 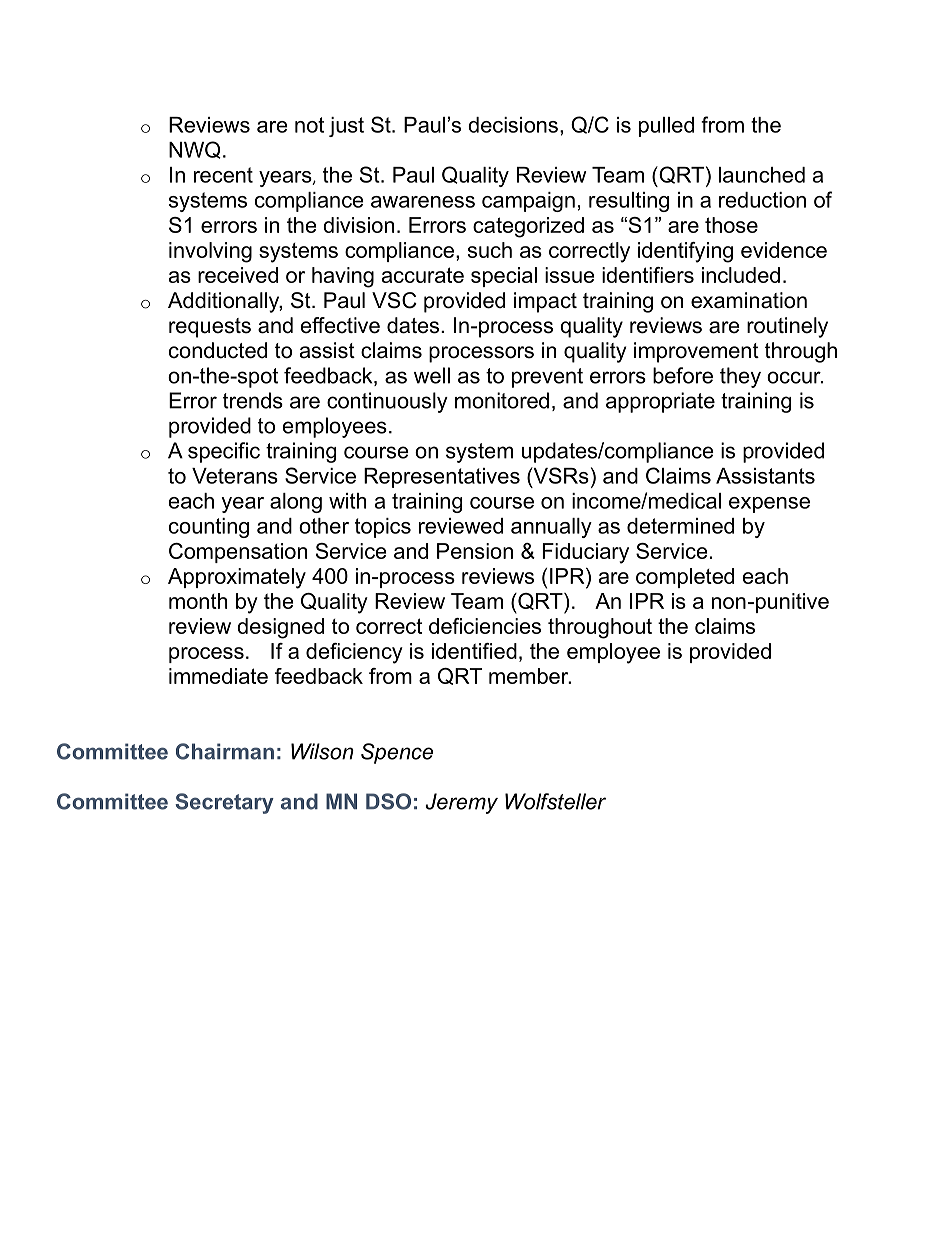 I want to click on decisions, so click(x=513, y=125).
